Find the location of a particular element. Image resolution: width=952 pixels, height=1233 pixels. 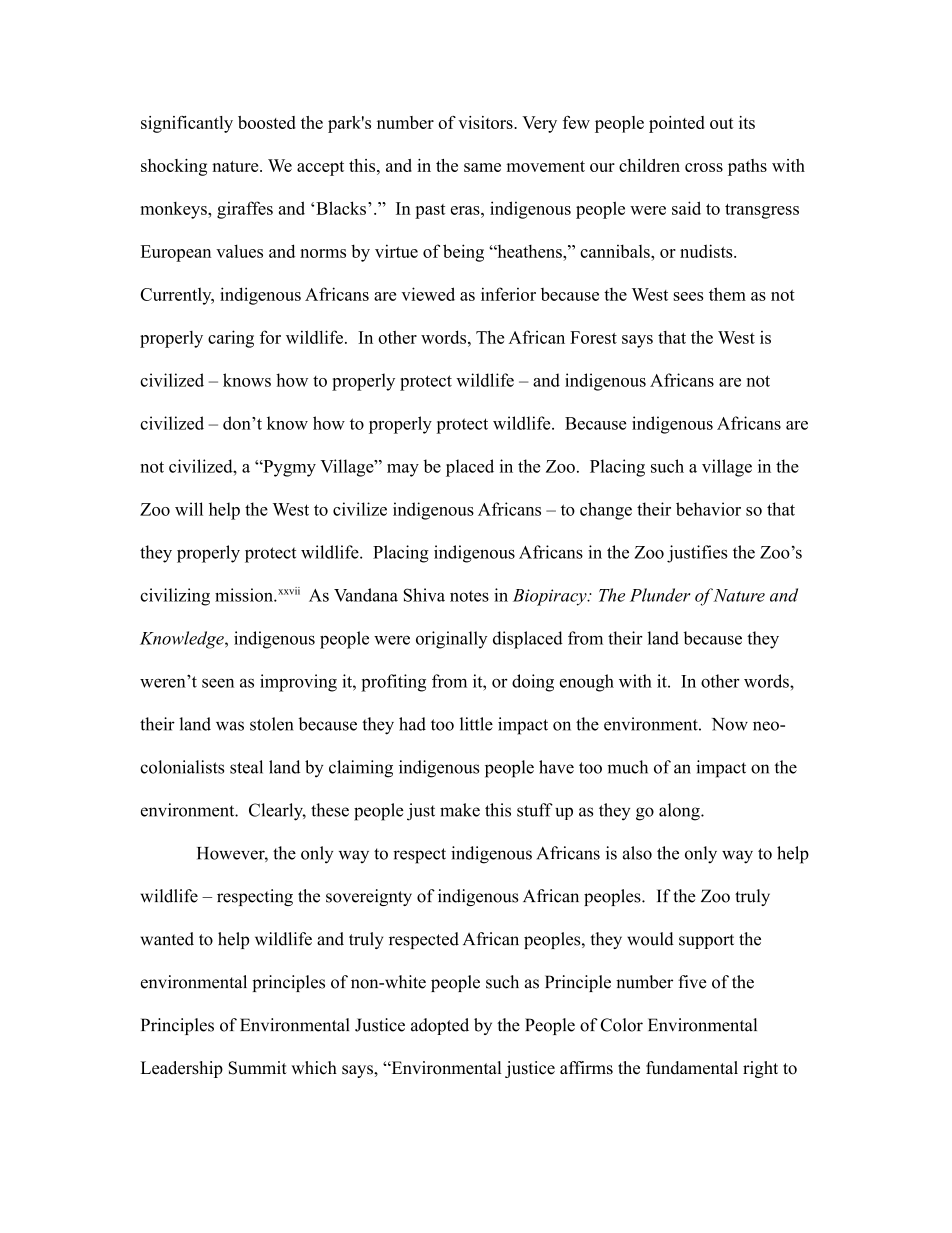

caring is located at coordinates (231, 339).
